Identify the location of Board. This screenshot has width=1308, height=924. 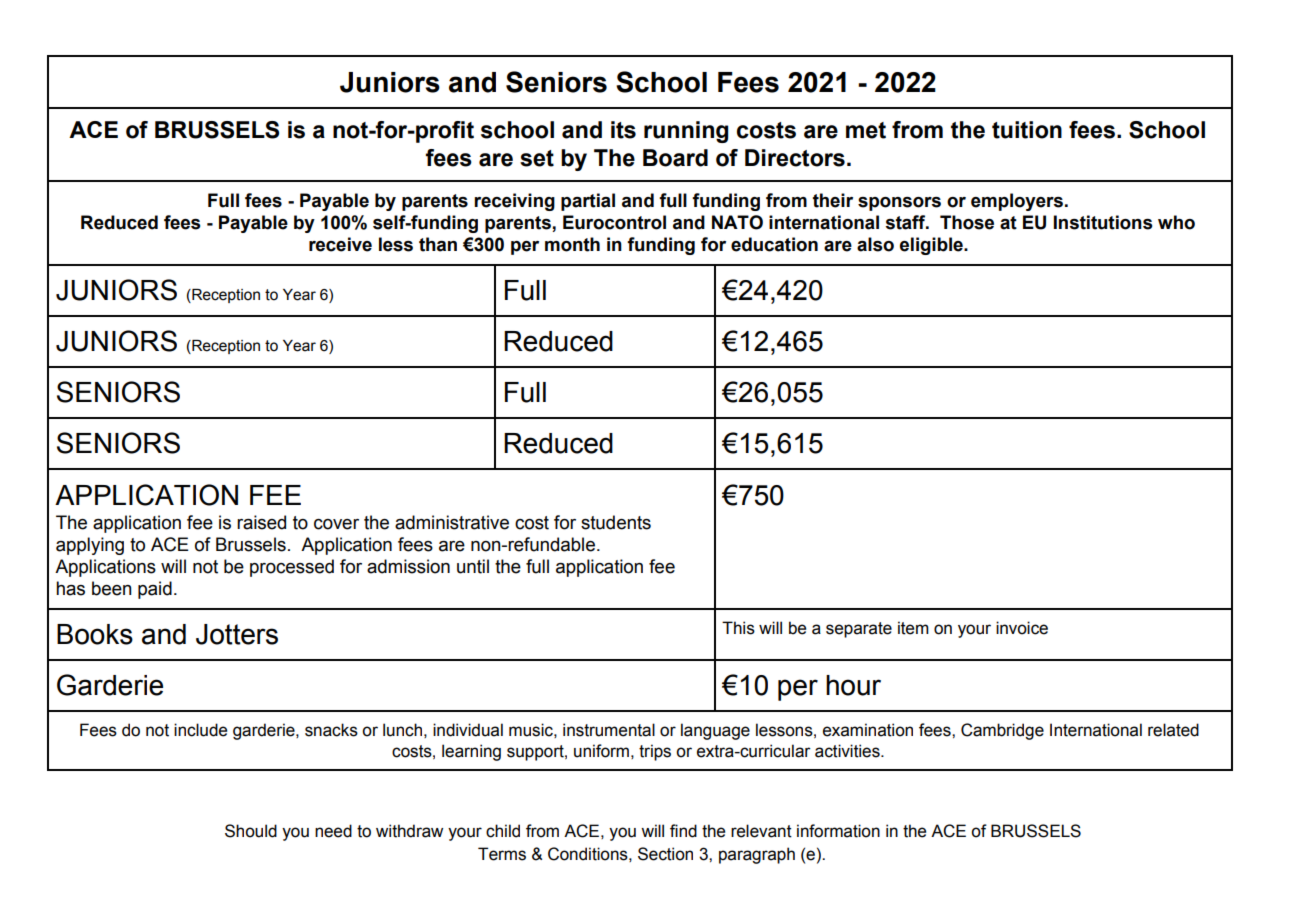
(675, 158).
